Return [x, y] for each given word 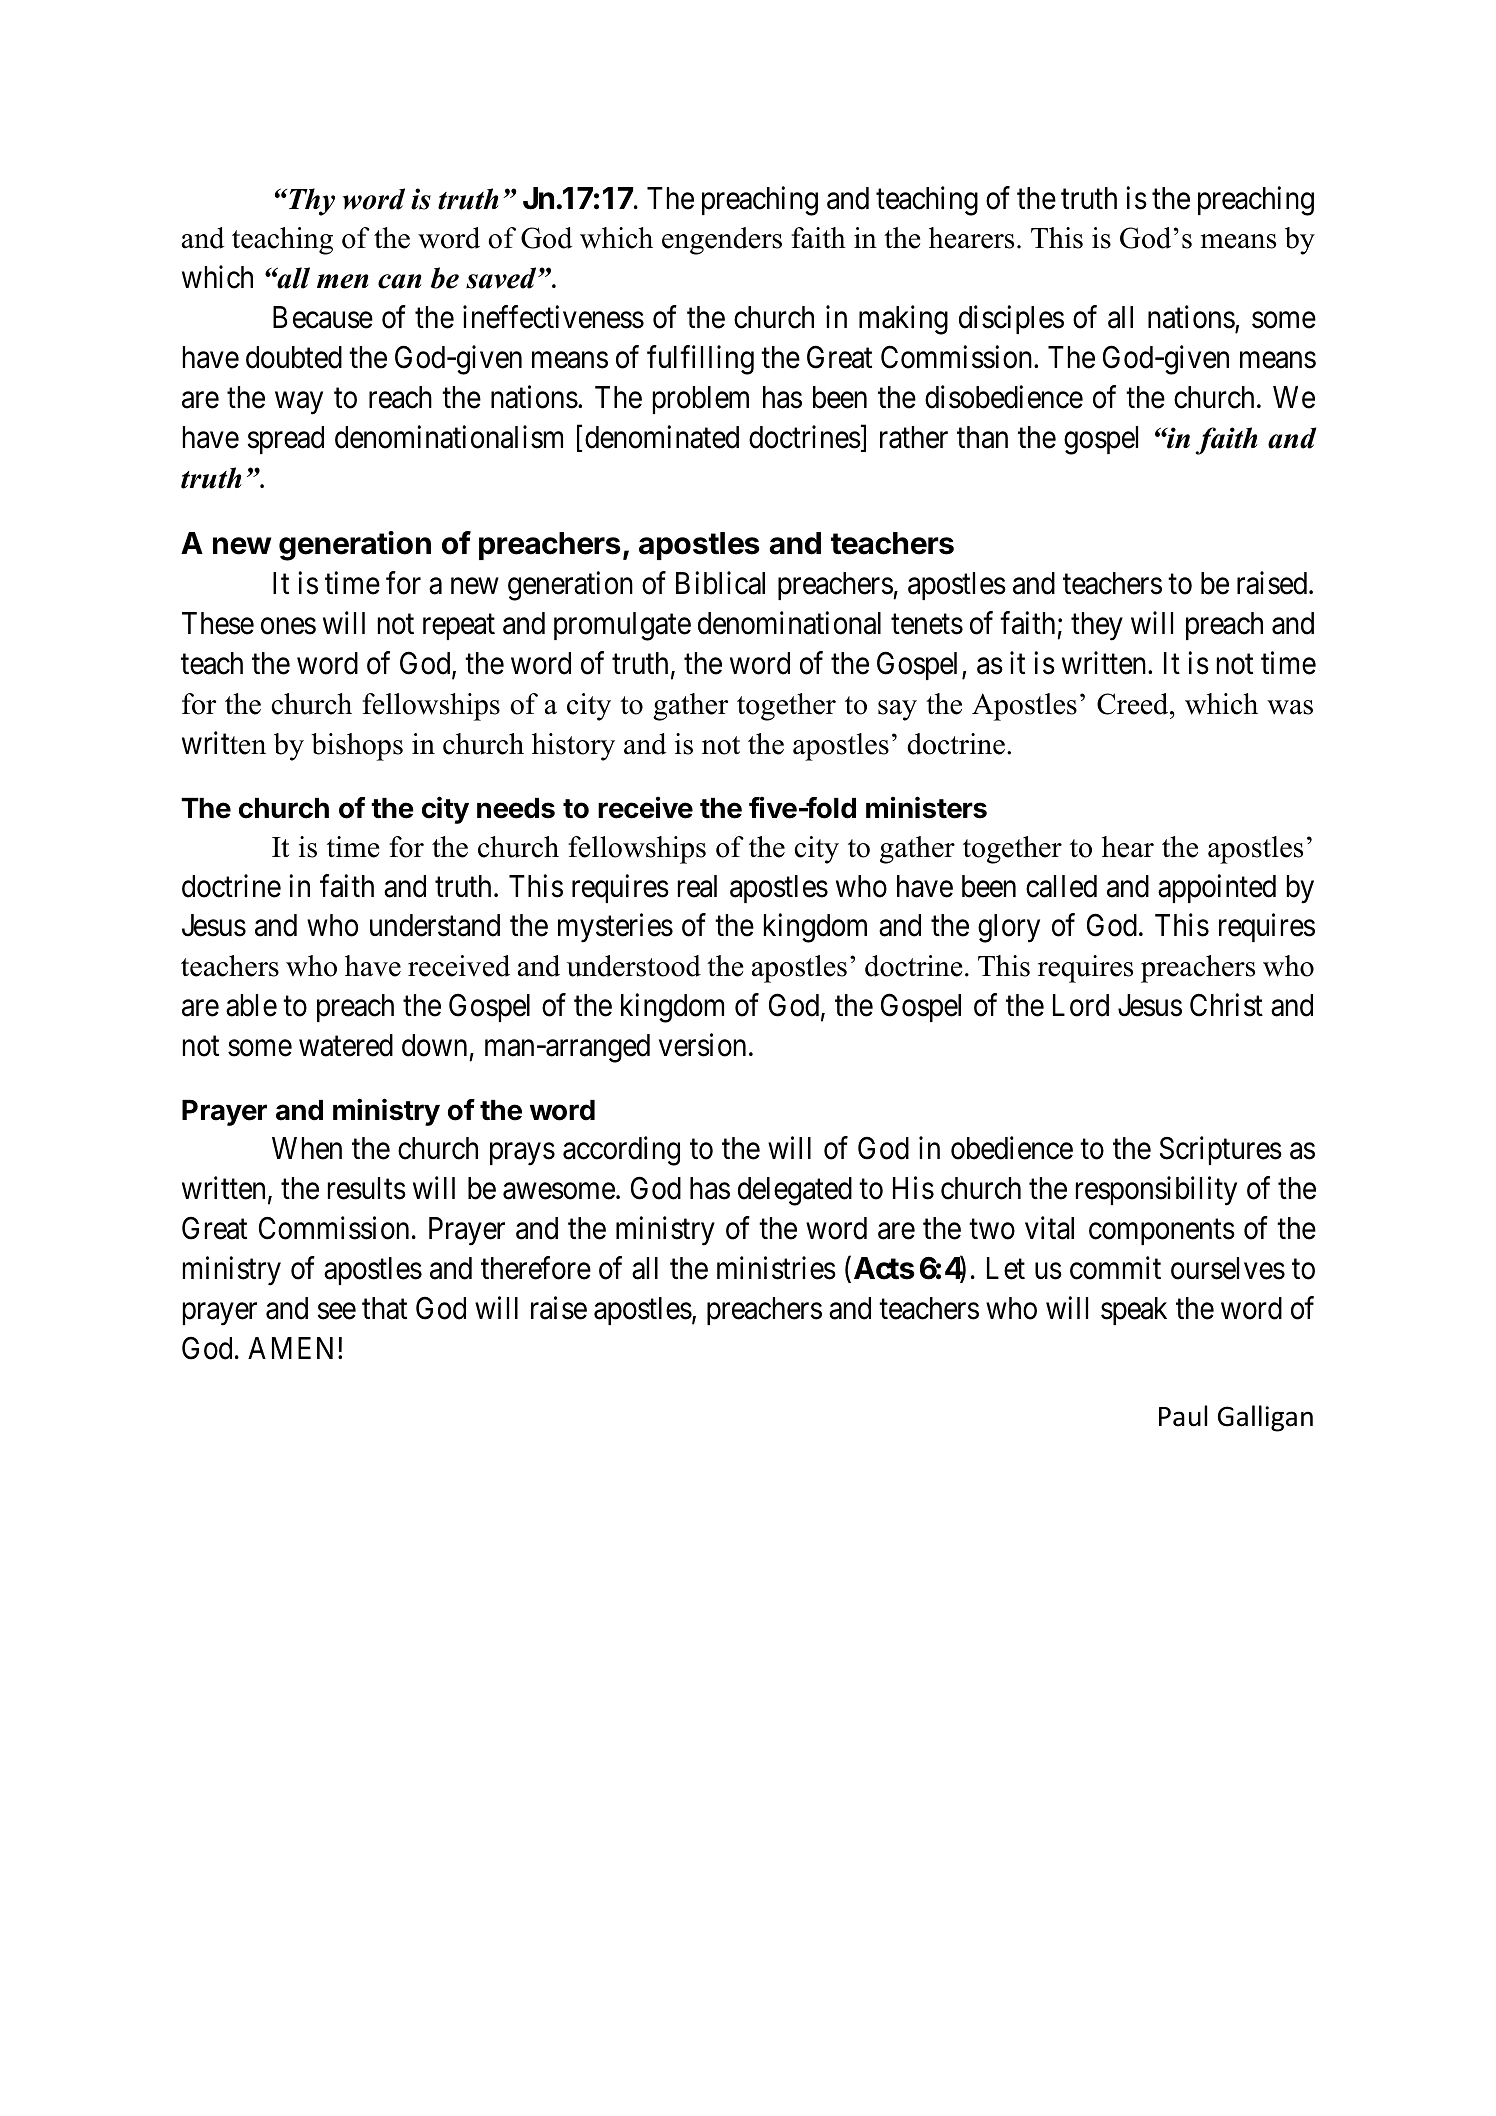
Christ [1226, 1005]
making [903, 320]
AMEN [293, 1348]
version [702, 1045]
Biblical [720, 583]
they [1097, 626]
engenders [722, 241]
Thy [310, 202]
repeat [459, 627]
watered [346, 1045]
